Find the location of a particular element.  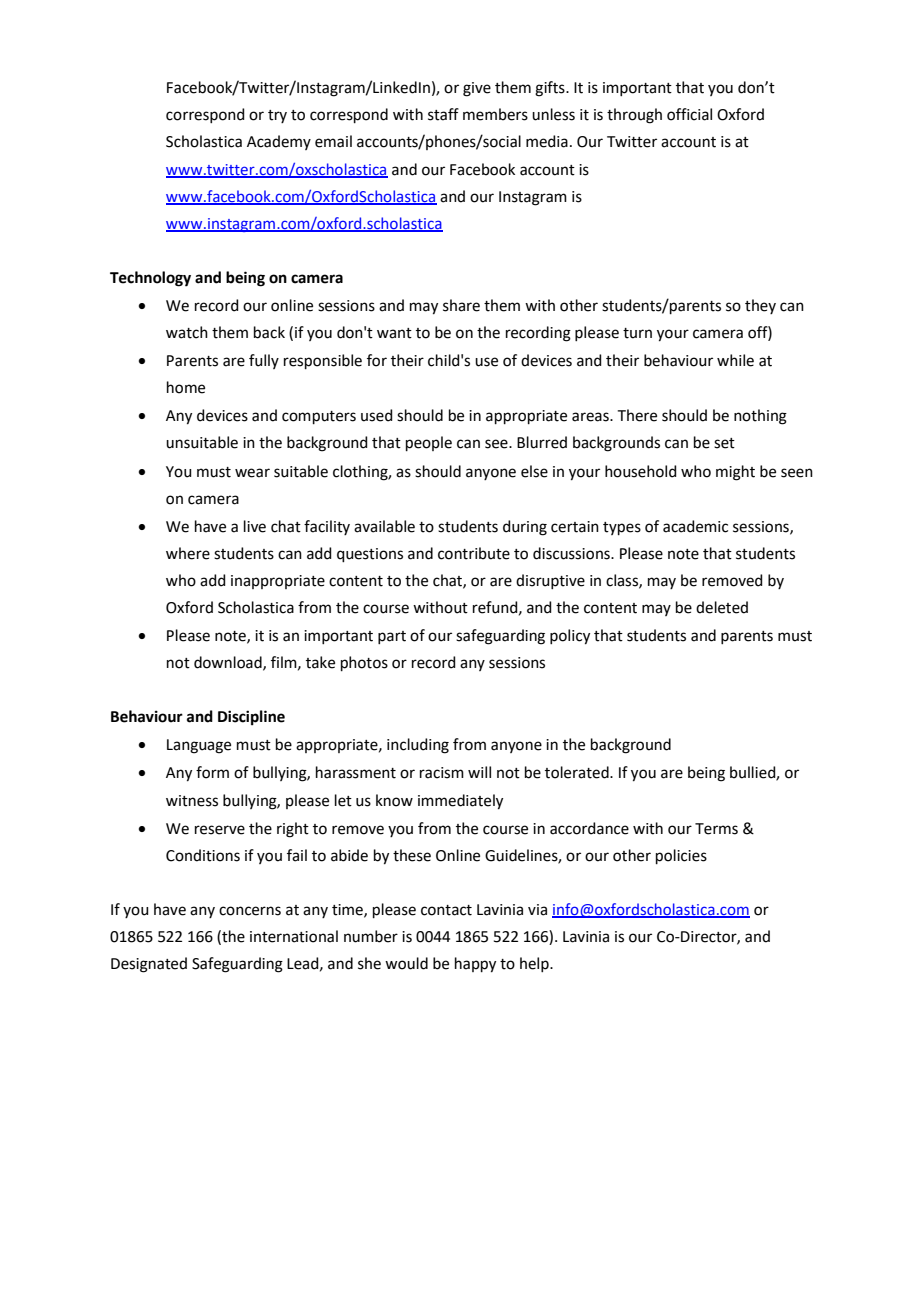

concerns is located at coordinates (250, 911).
